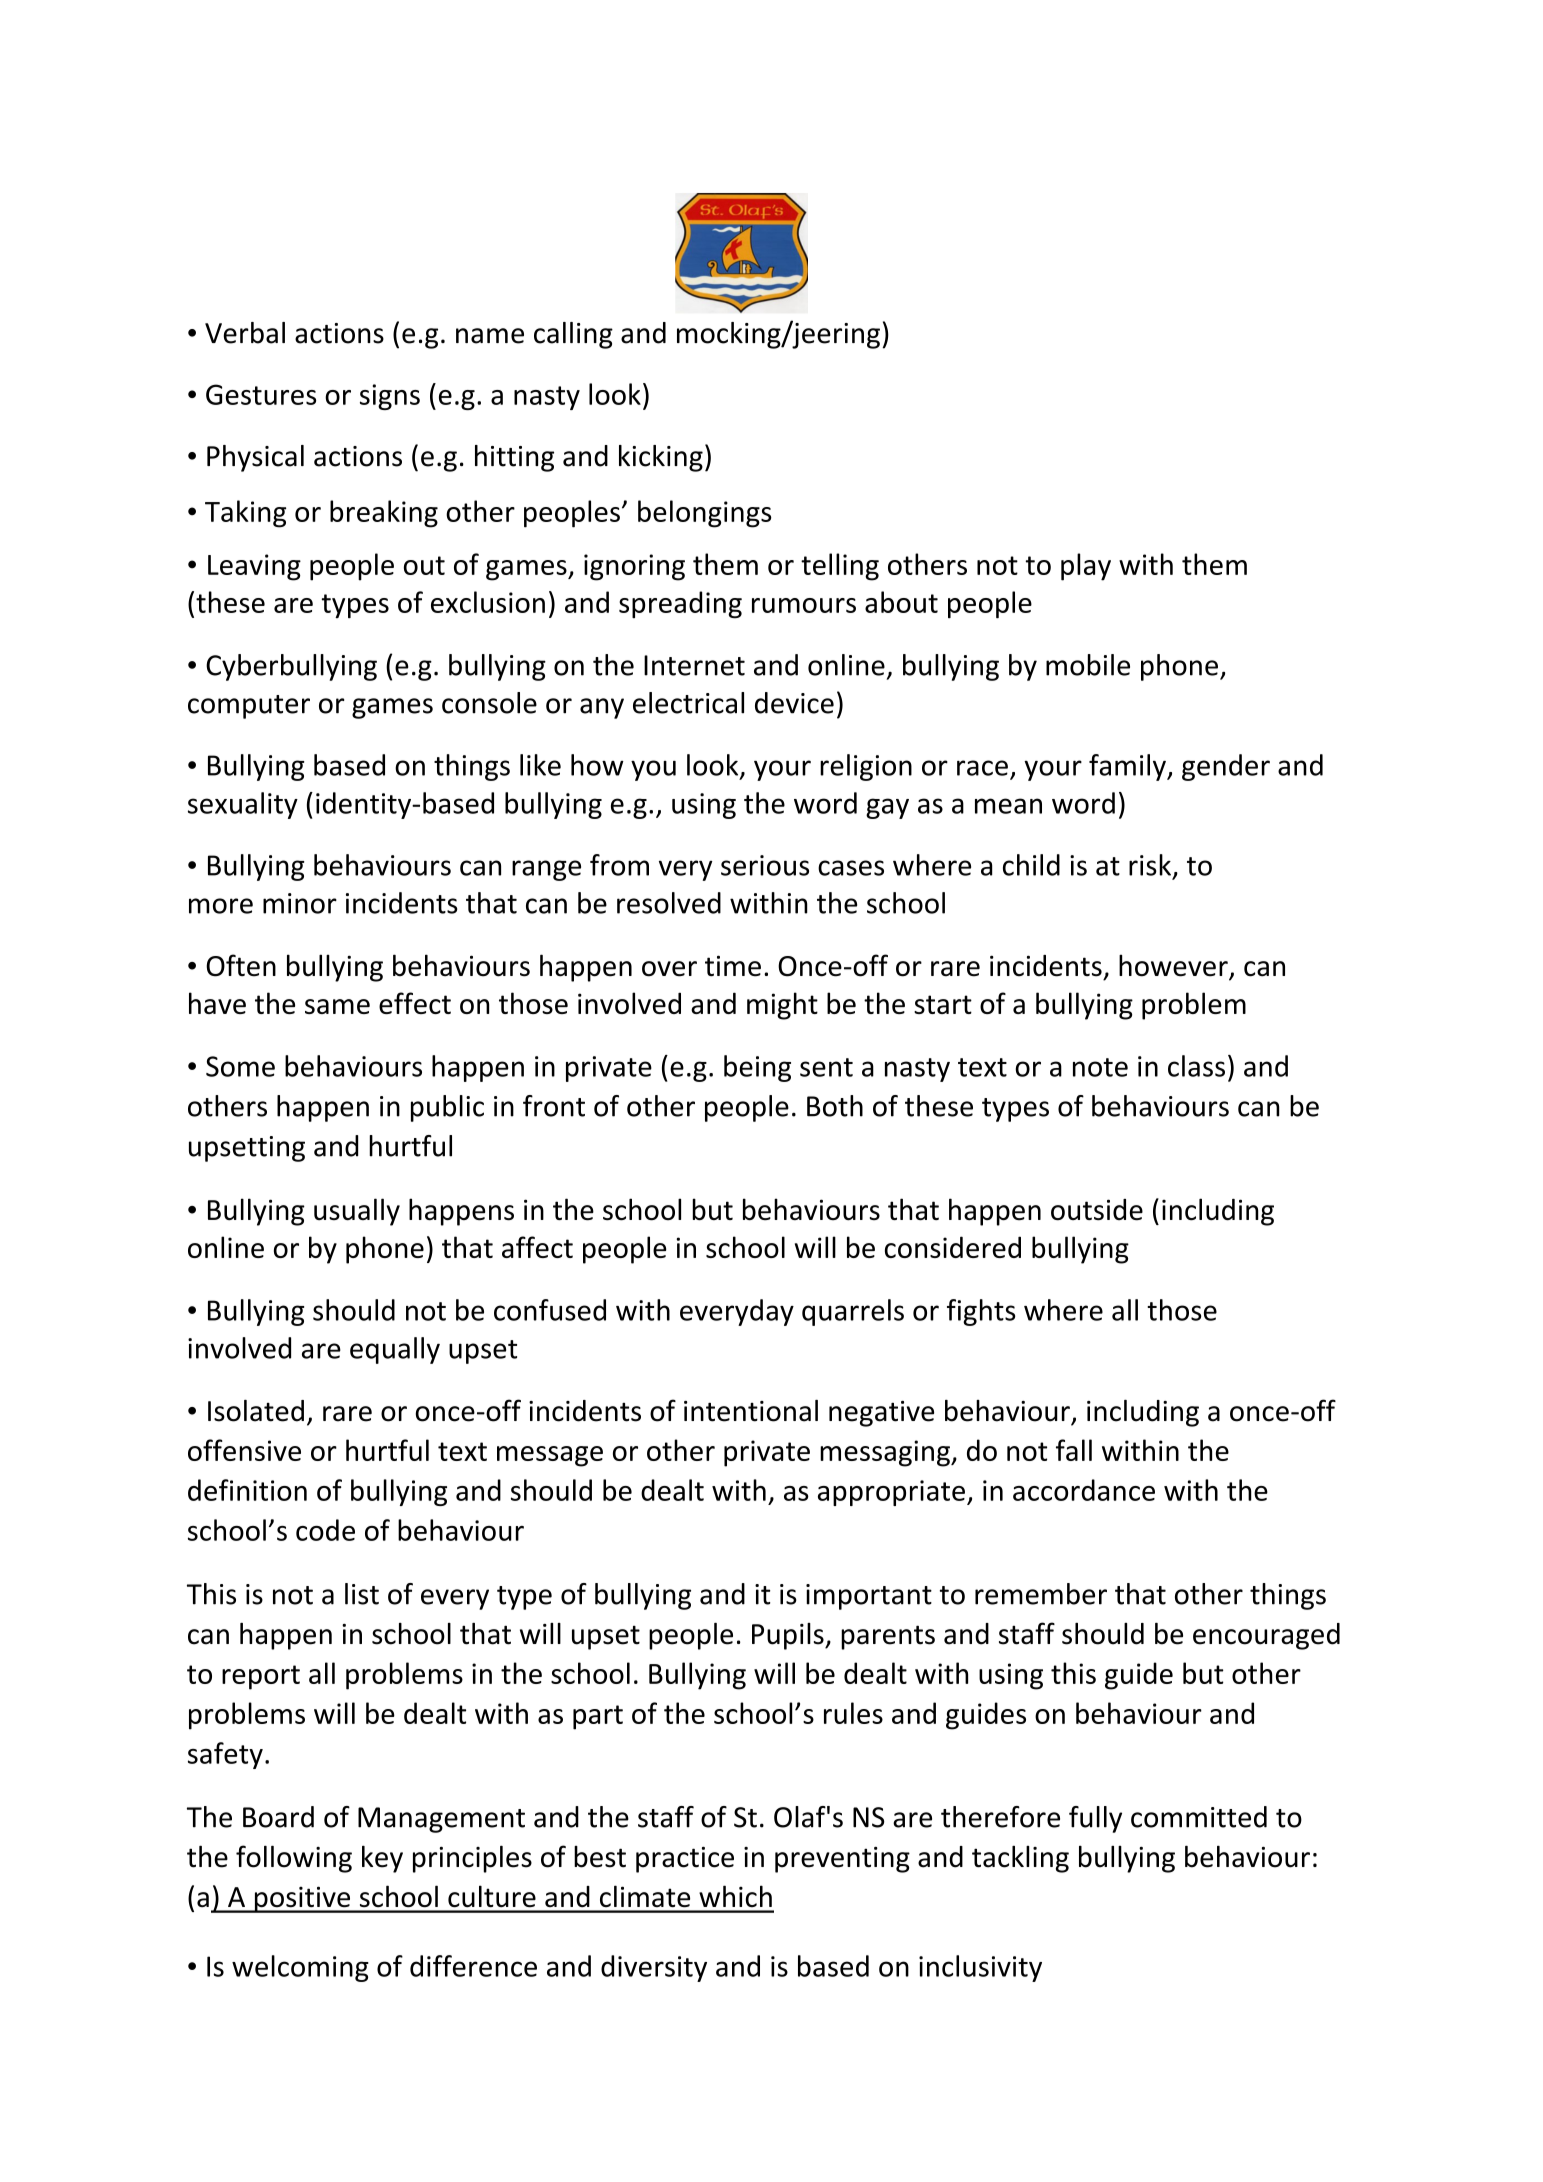 This screenshot has height=2182, width=1543. I want to click on positive, so click(302, 1899).
